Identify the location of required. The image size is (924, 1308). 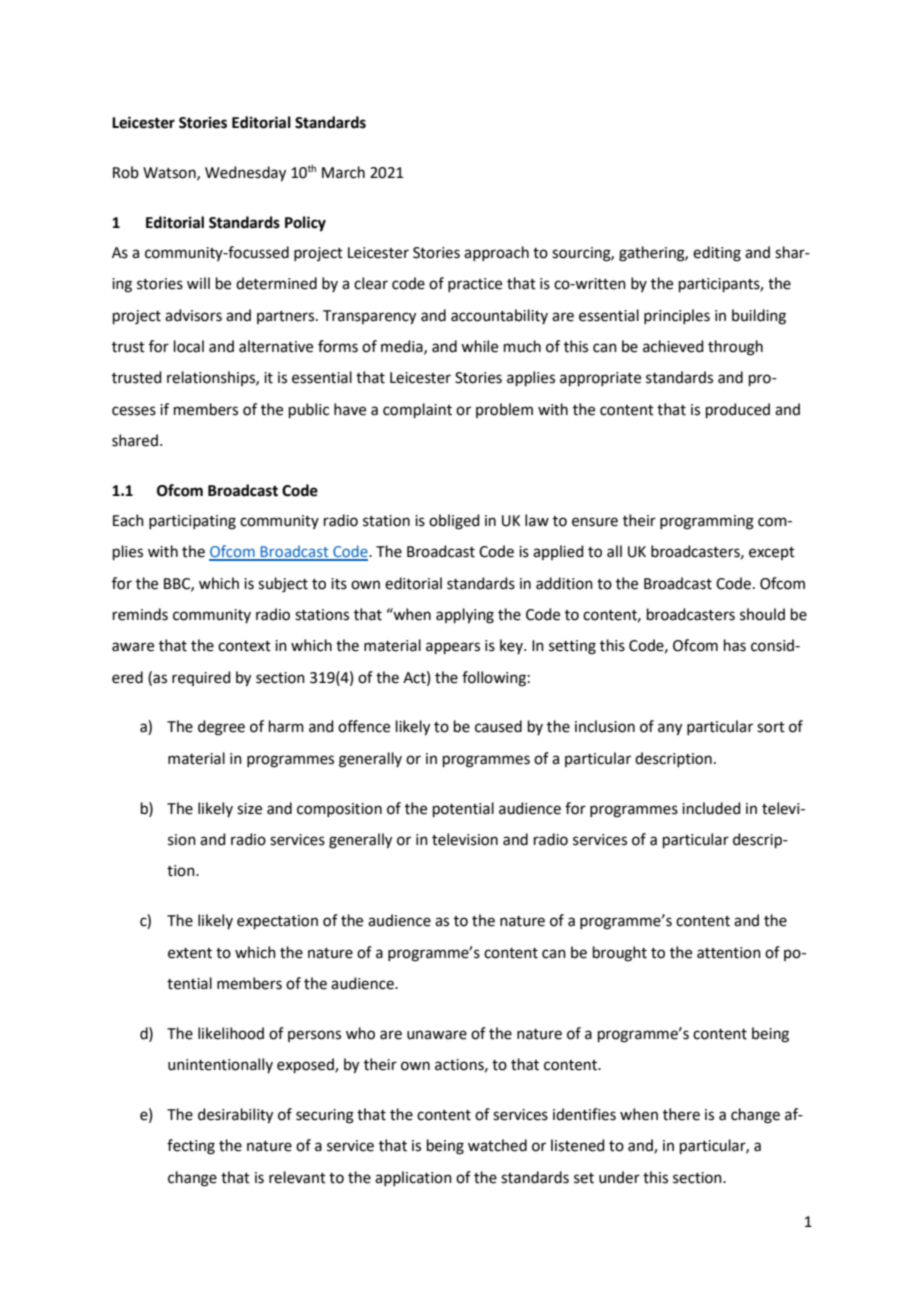
(201, 678).
